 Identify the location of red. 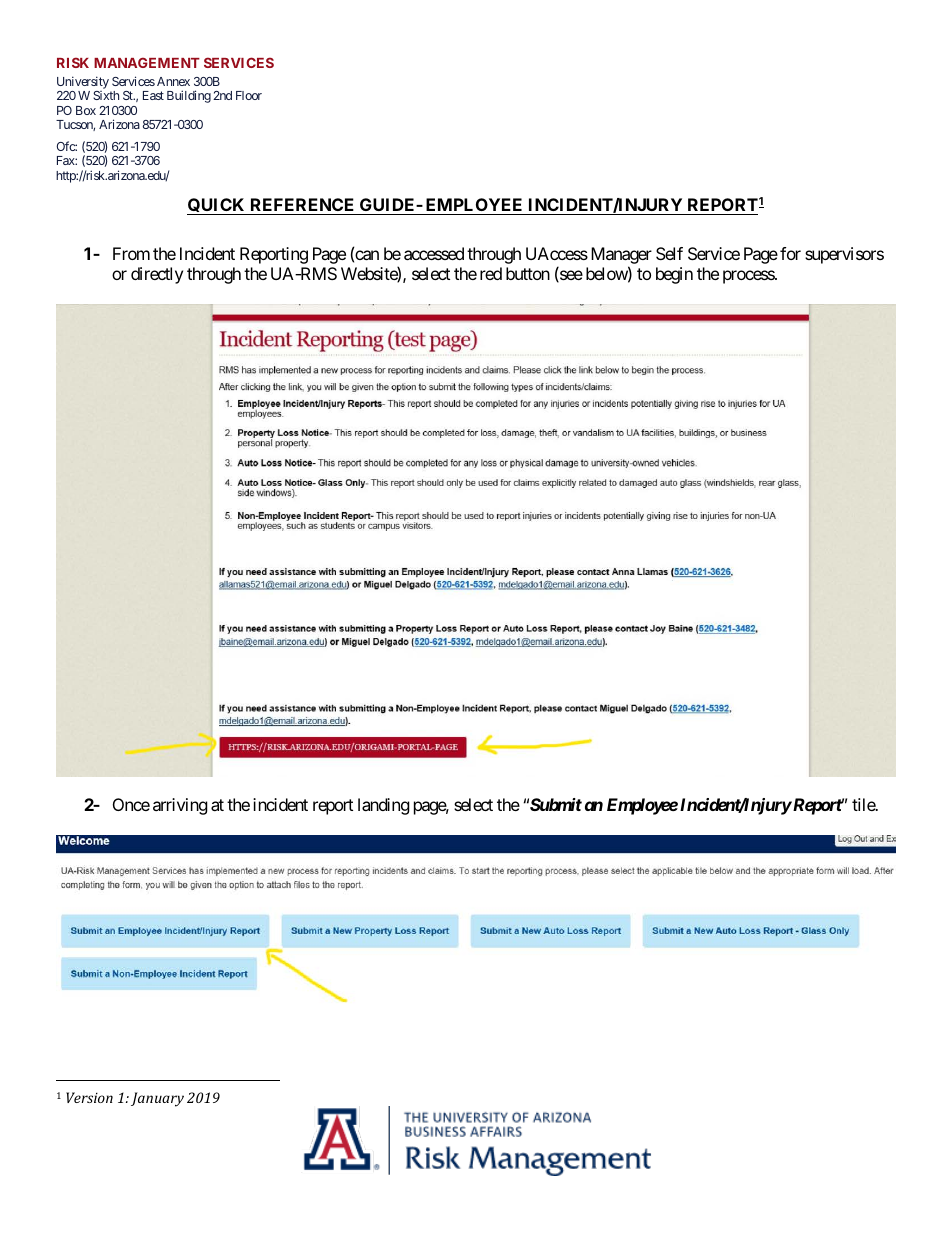
(491, 273).
